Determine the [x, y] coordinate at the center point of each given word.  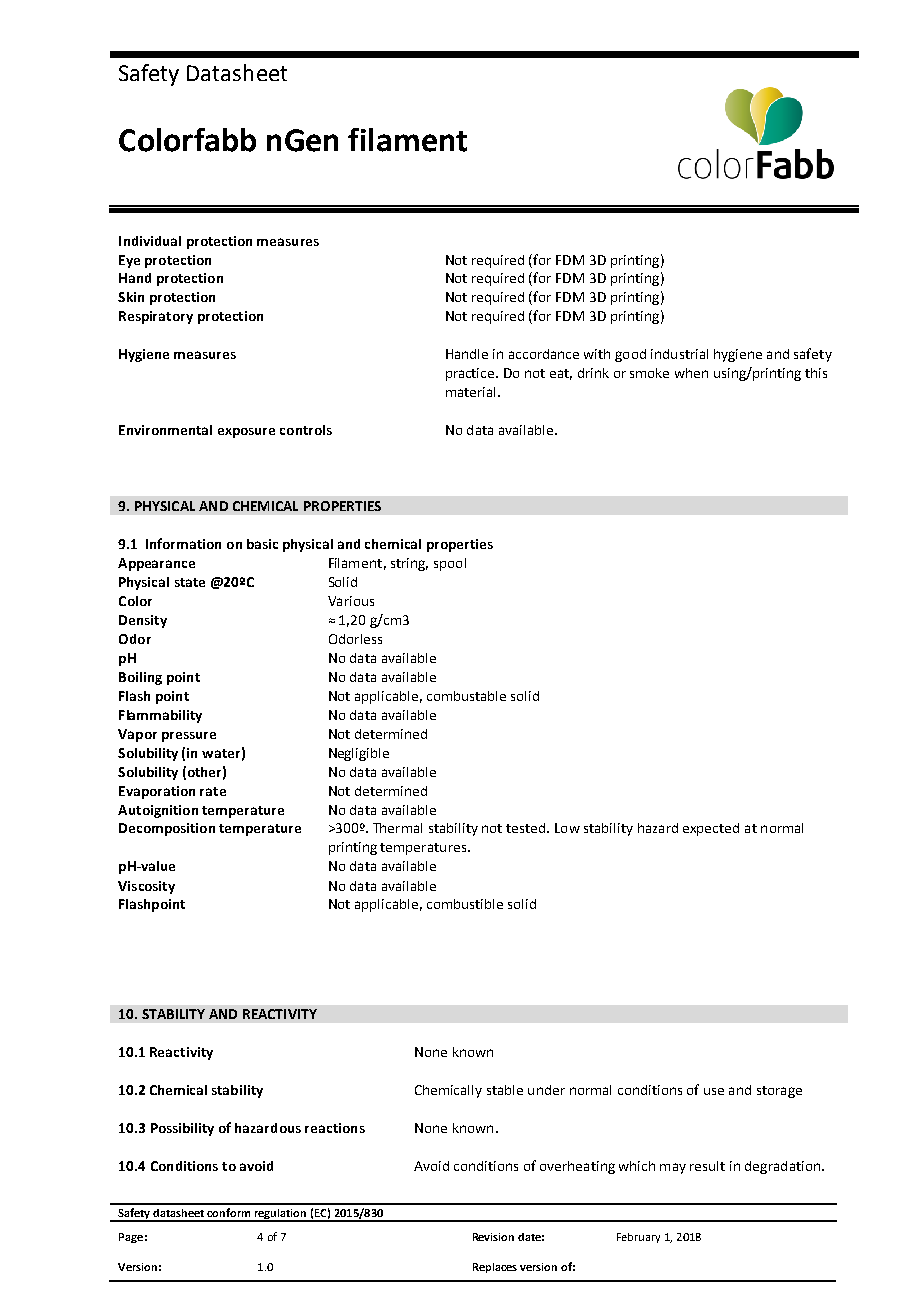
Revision [493, 1237]
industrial [679, 354]
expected [711, 829]
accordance [544, 354]
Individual [150, 241]
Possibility [182, 1129]
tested [527, 828]
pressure [189, 737]
